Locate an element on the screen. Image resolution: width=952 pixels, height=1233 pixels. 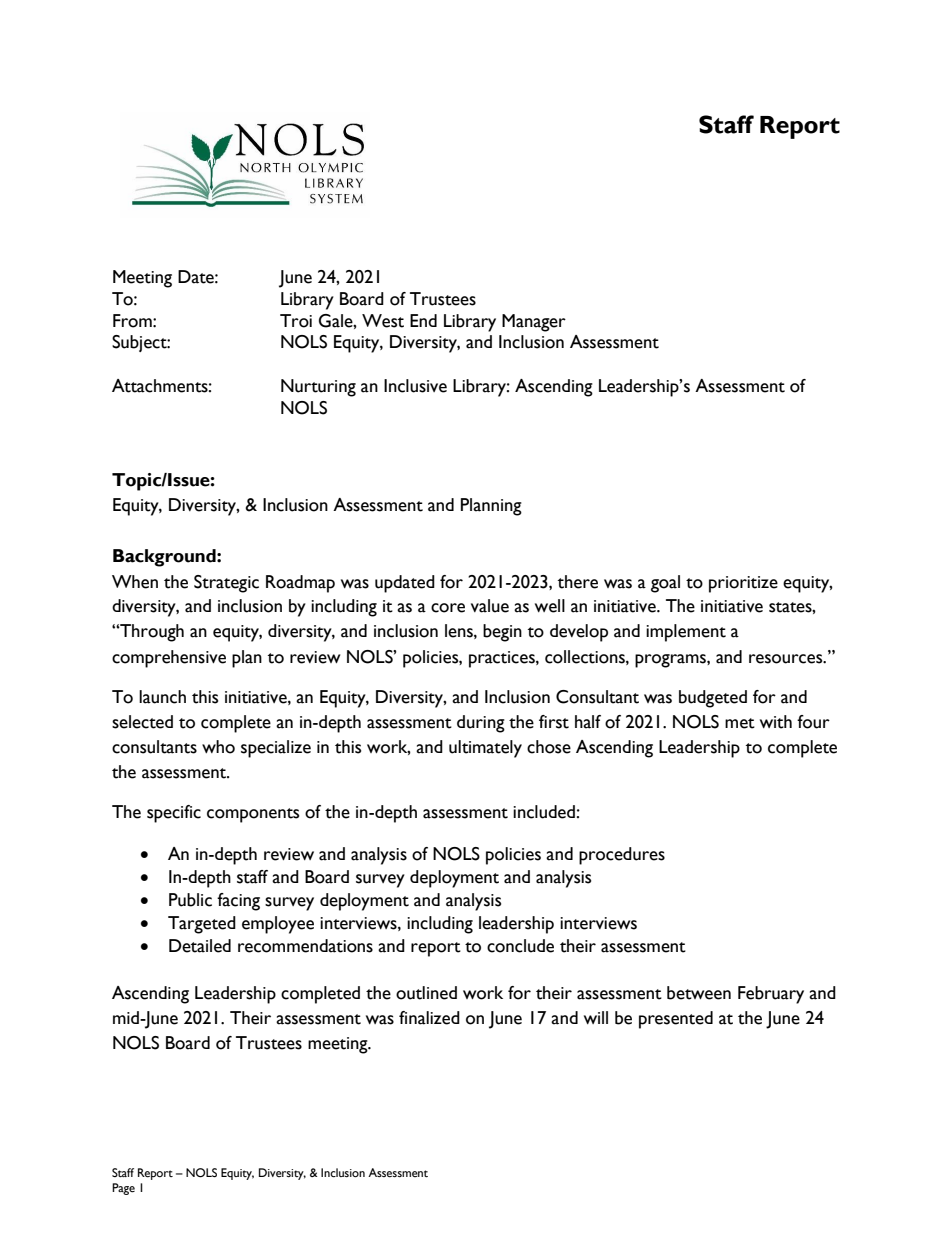
Page is located at coordinates (123, 1189).
